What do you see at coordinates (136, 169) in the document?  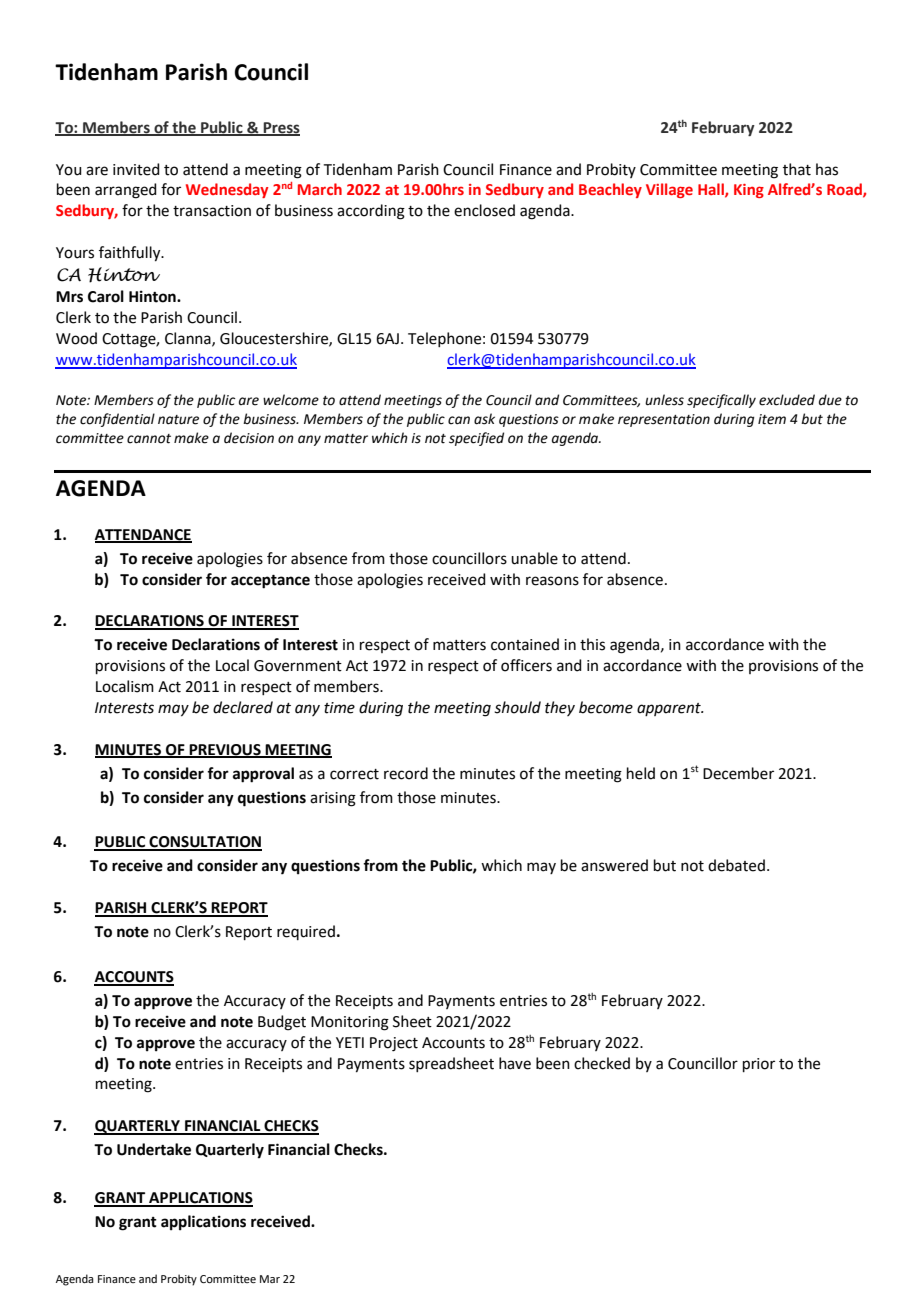 I see `invited` at bounding box center [136, 169].
